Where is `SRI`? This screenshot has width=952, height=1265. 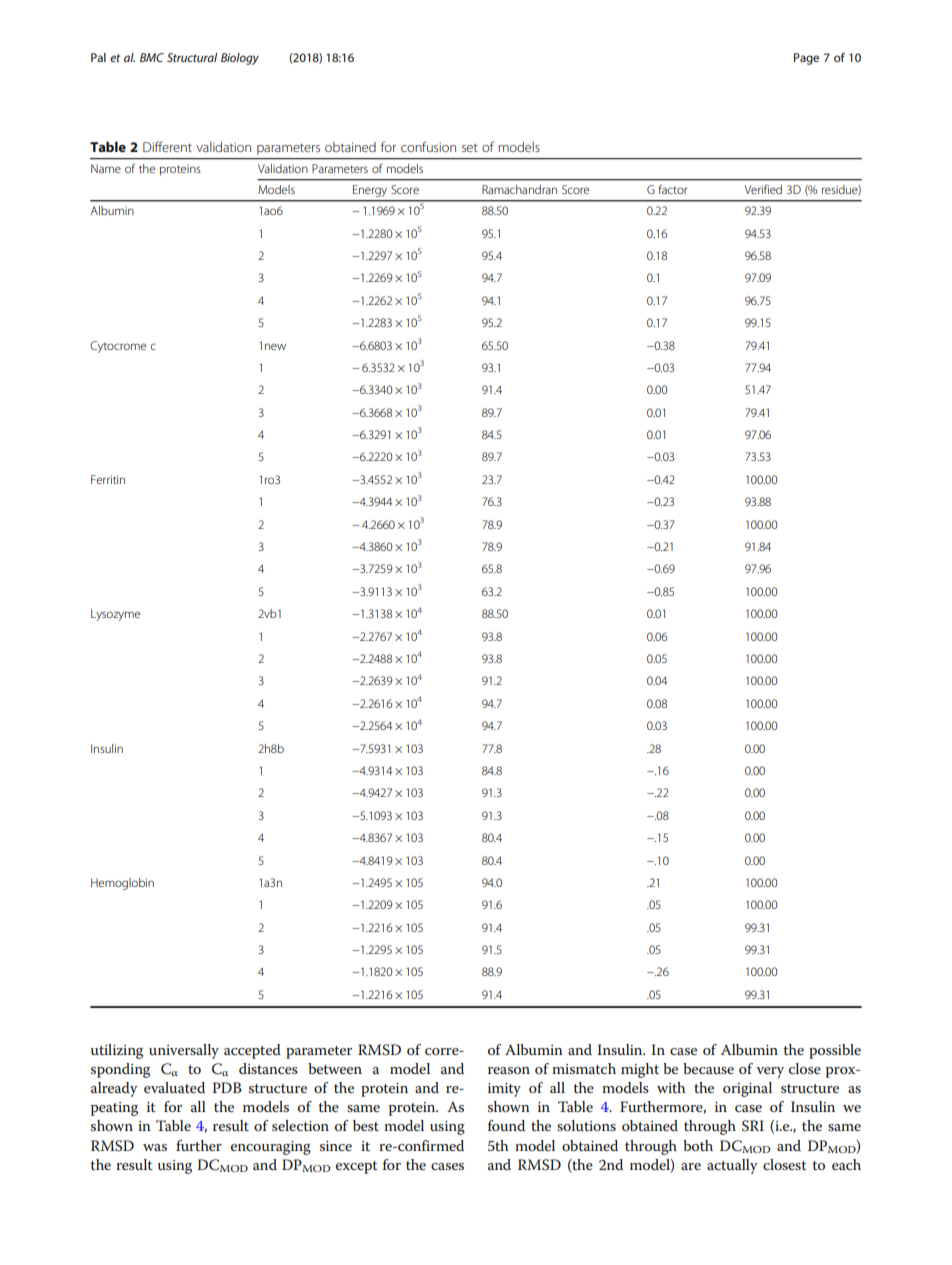
SRI is located at coordinates (753, 1126).
